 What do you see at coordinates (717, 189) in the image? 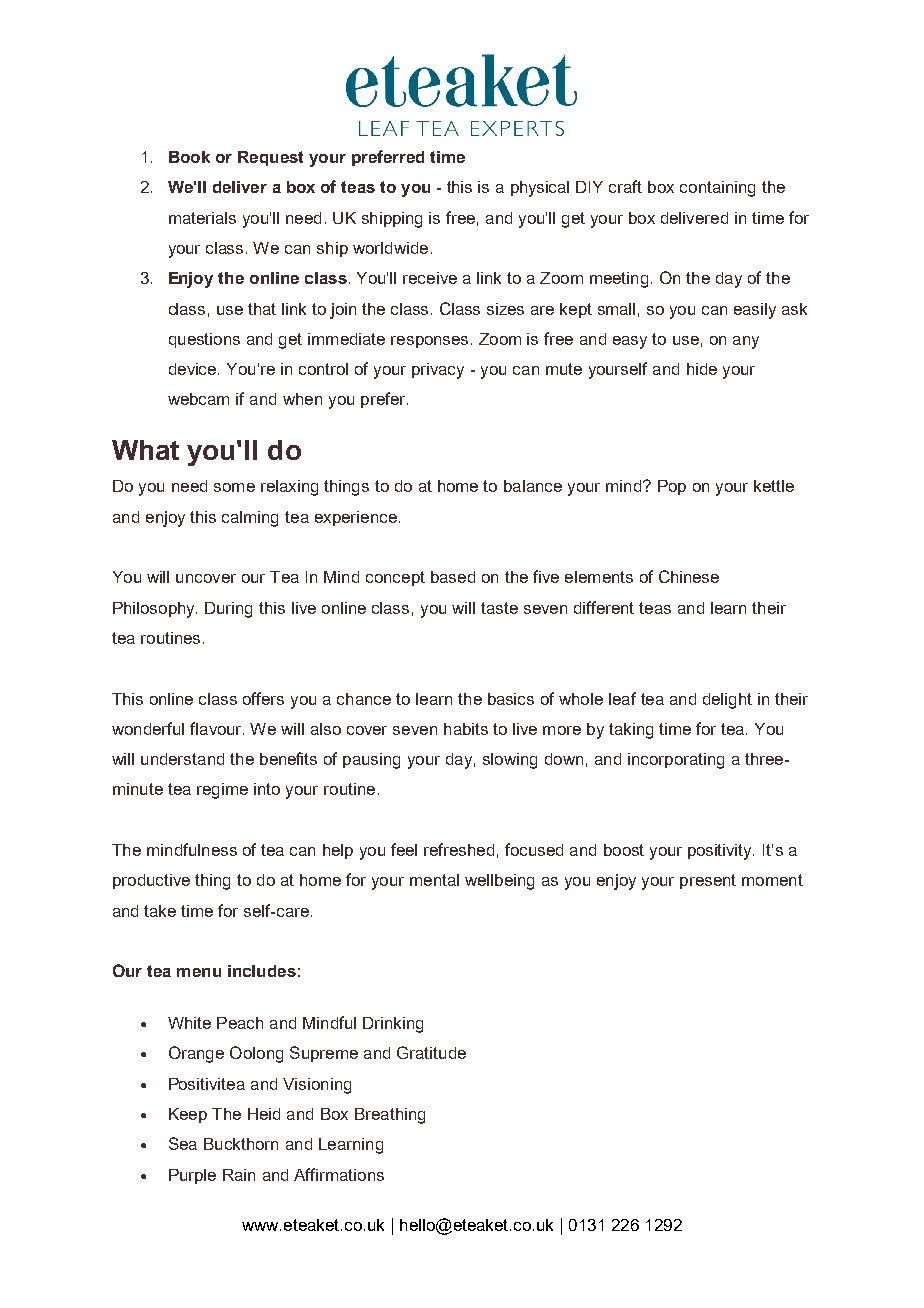
I see `containing` at bounding box center [717, 189].
